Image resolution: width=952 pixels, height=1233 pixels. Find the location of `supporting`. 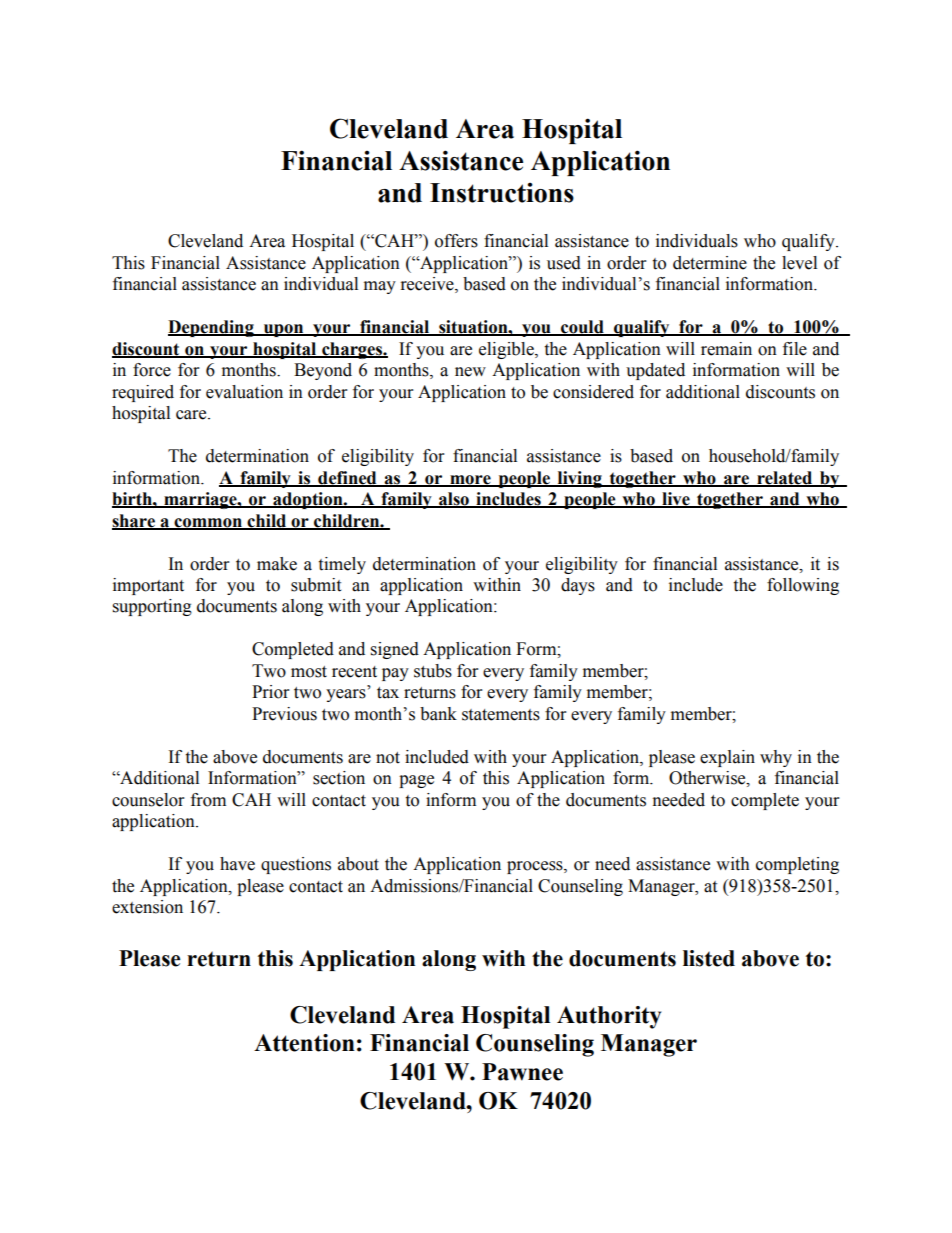

supporting is located at coordinates (152, 607).
